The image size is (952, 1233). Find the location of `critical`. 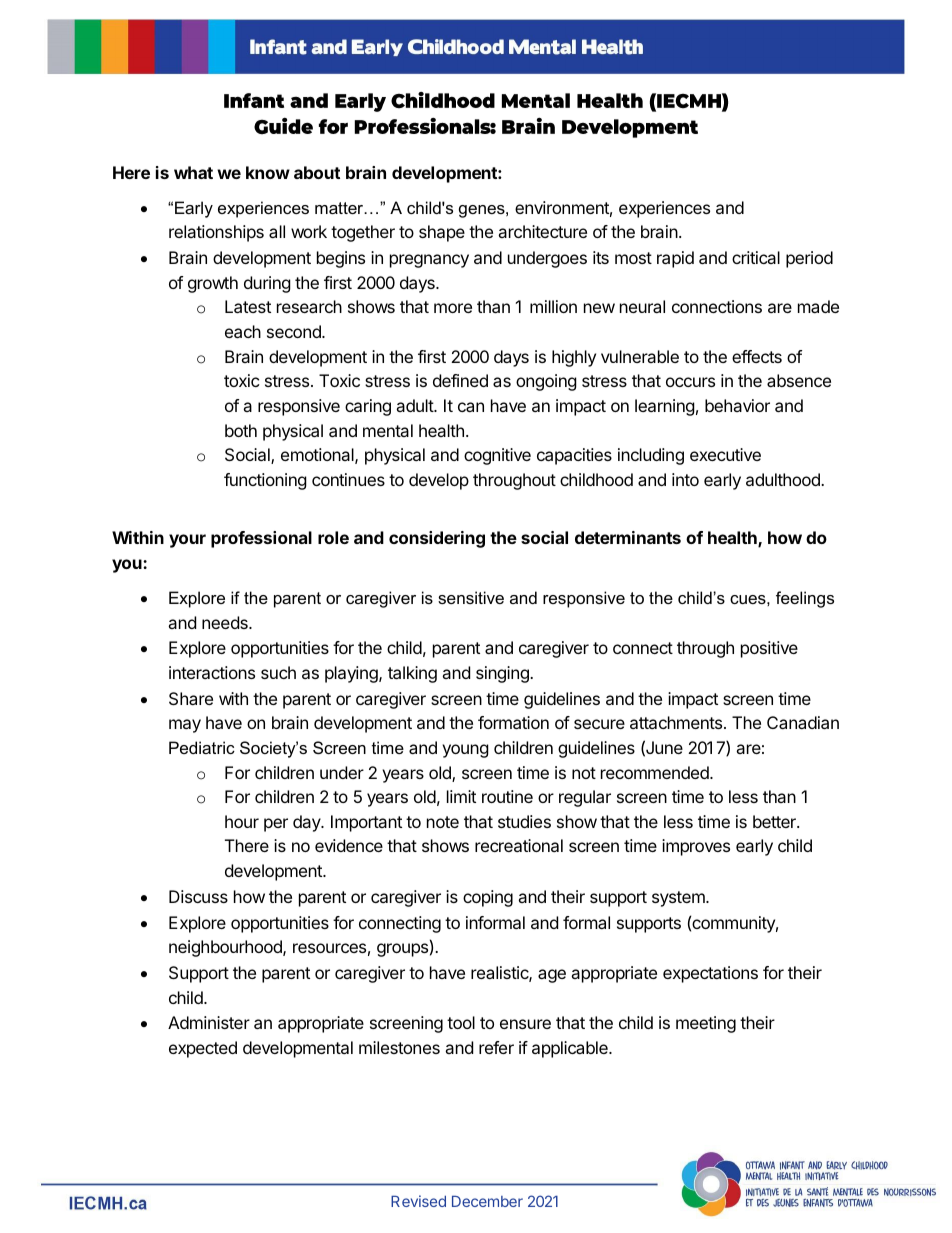

critical is located at coordinates (756, 257).
